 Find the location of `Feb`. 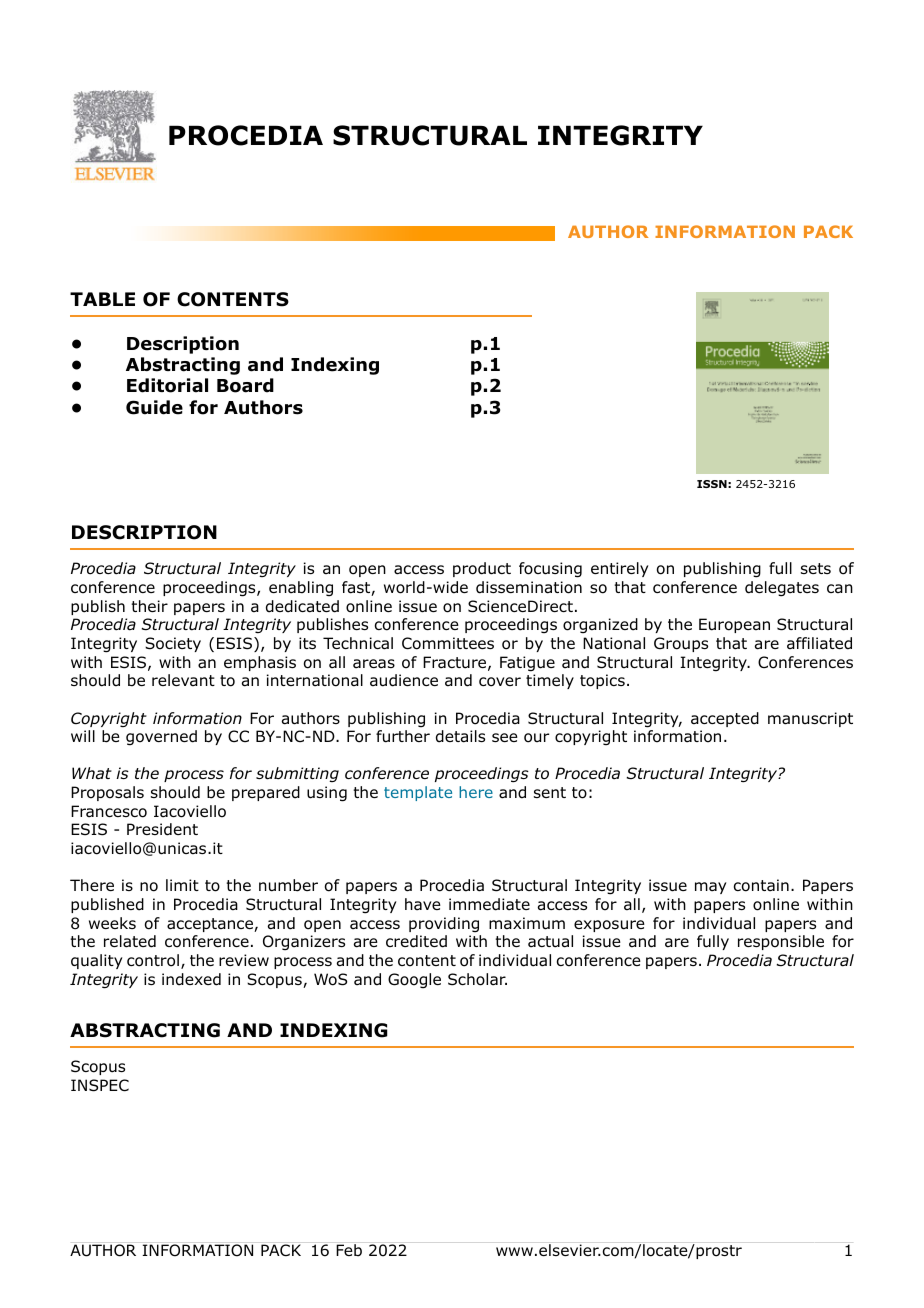

Feb is located at coordinates (349, 1250).
